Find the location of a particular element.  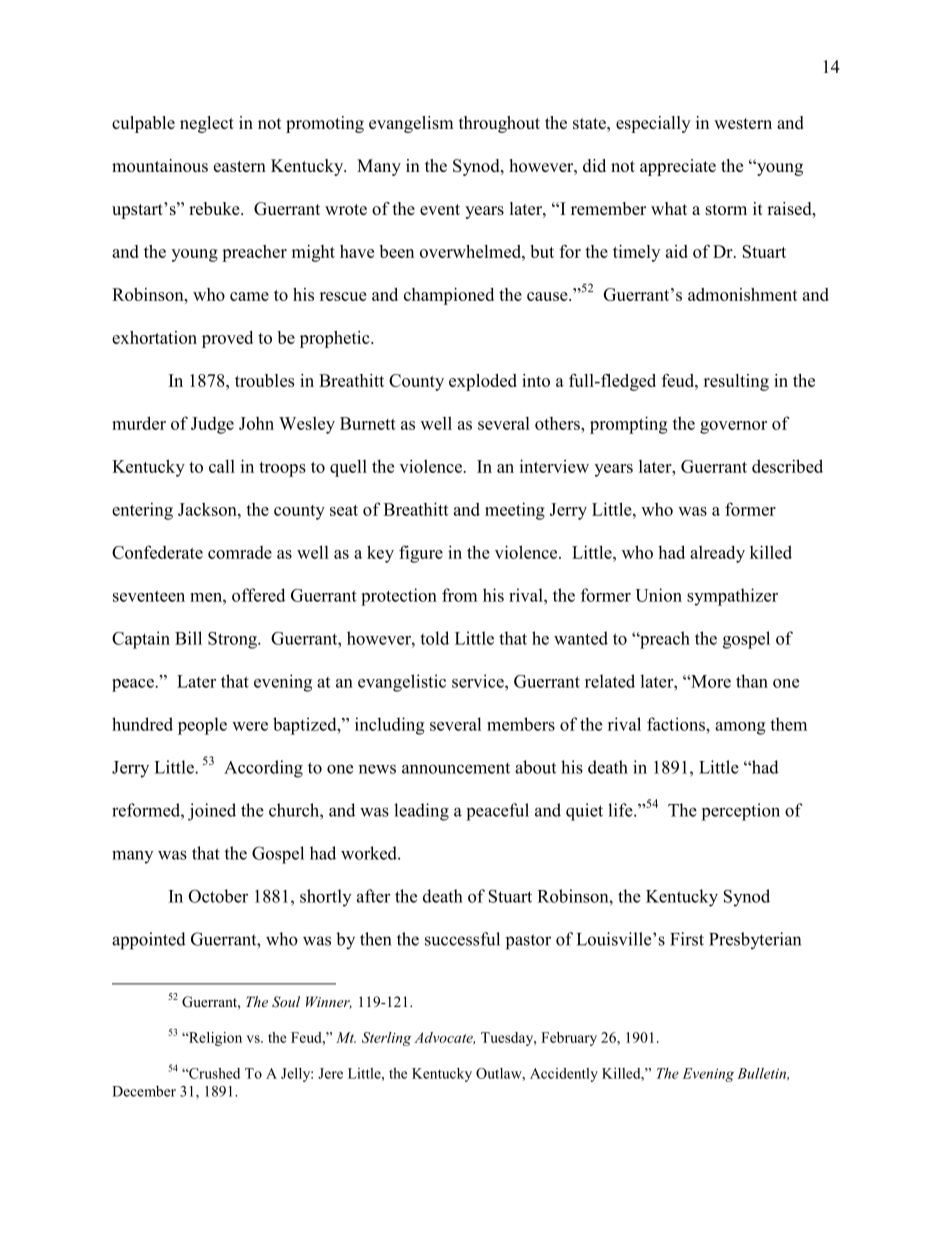

people is located at coordinates (202, 726).
